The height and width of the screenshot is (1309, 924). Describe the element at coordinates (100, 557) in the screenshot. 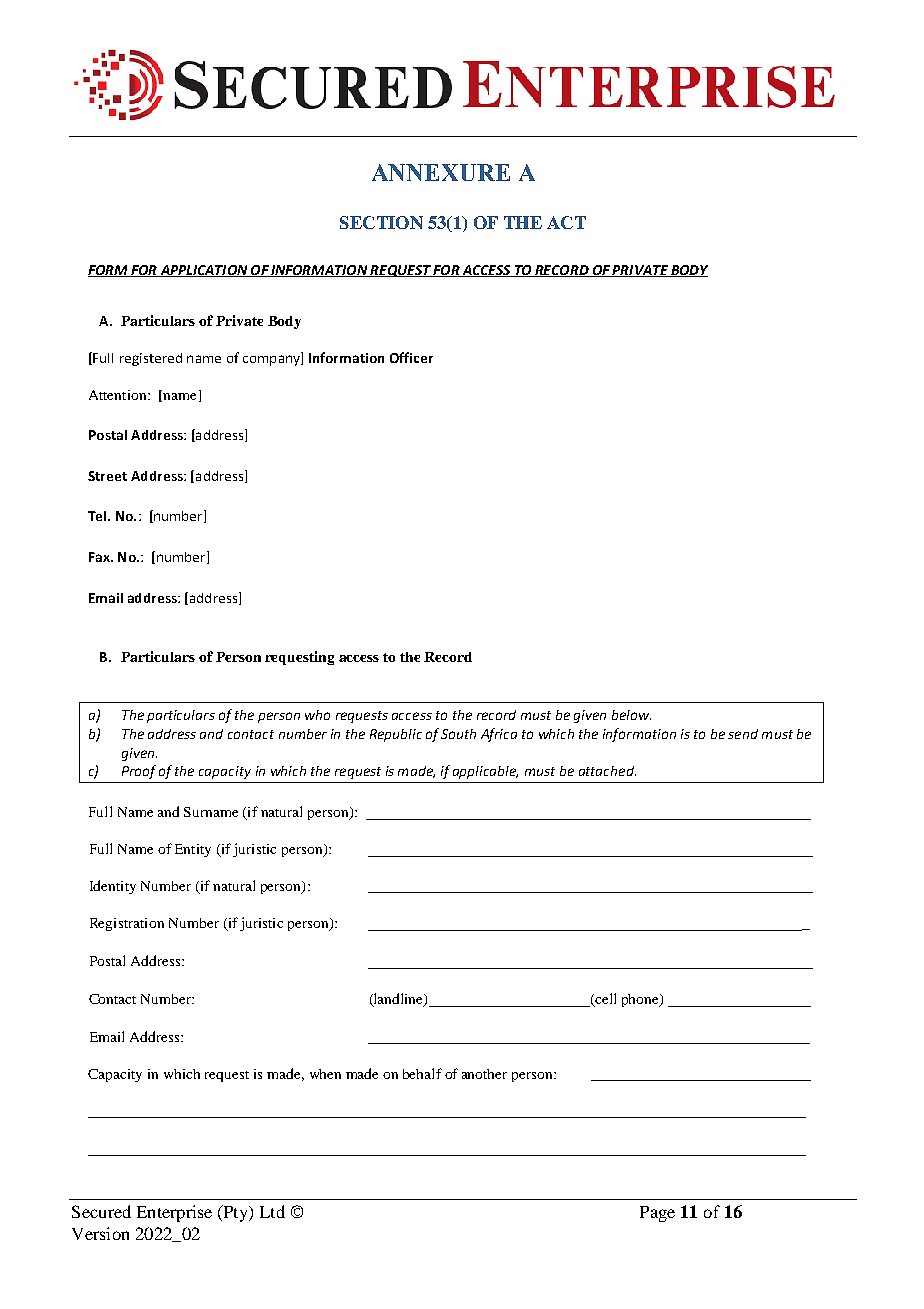

I see `Fax` at that location.
